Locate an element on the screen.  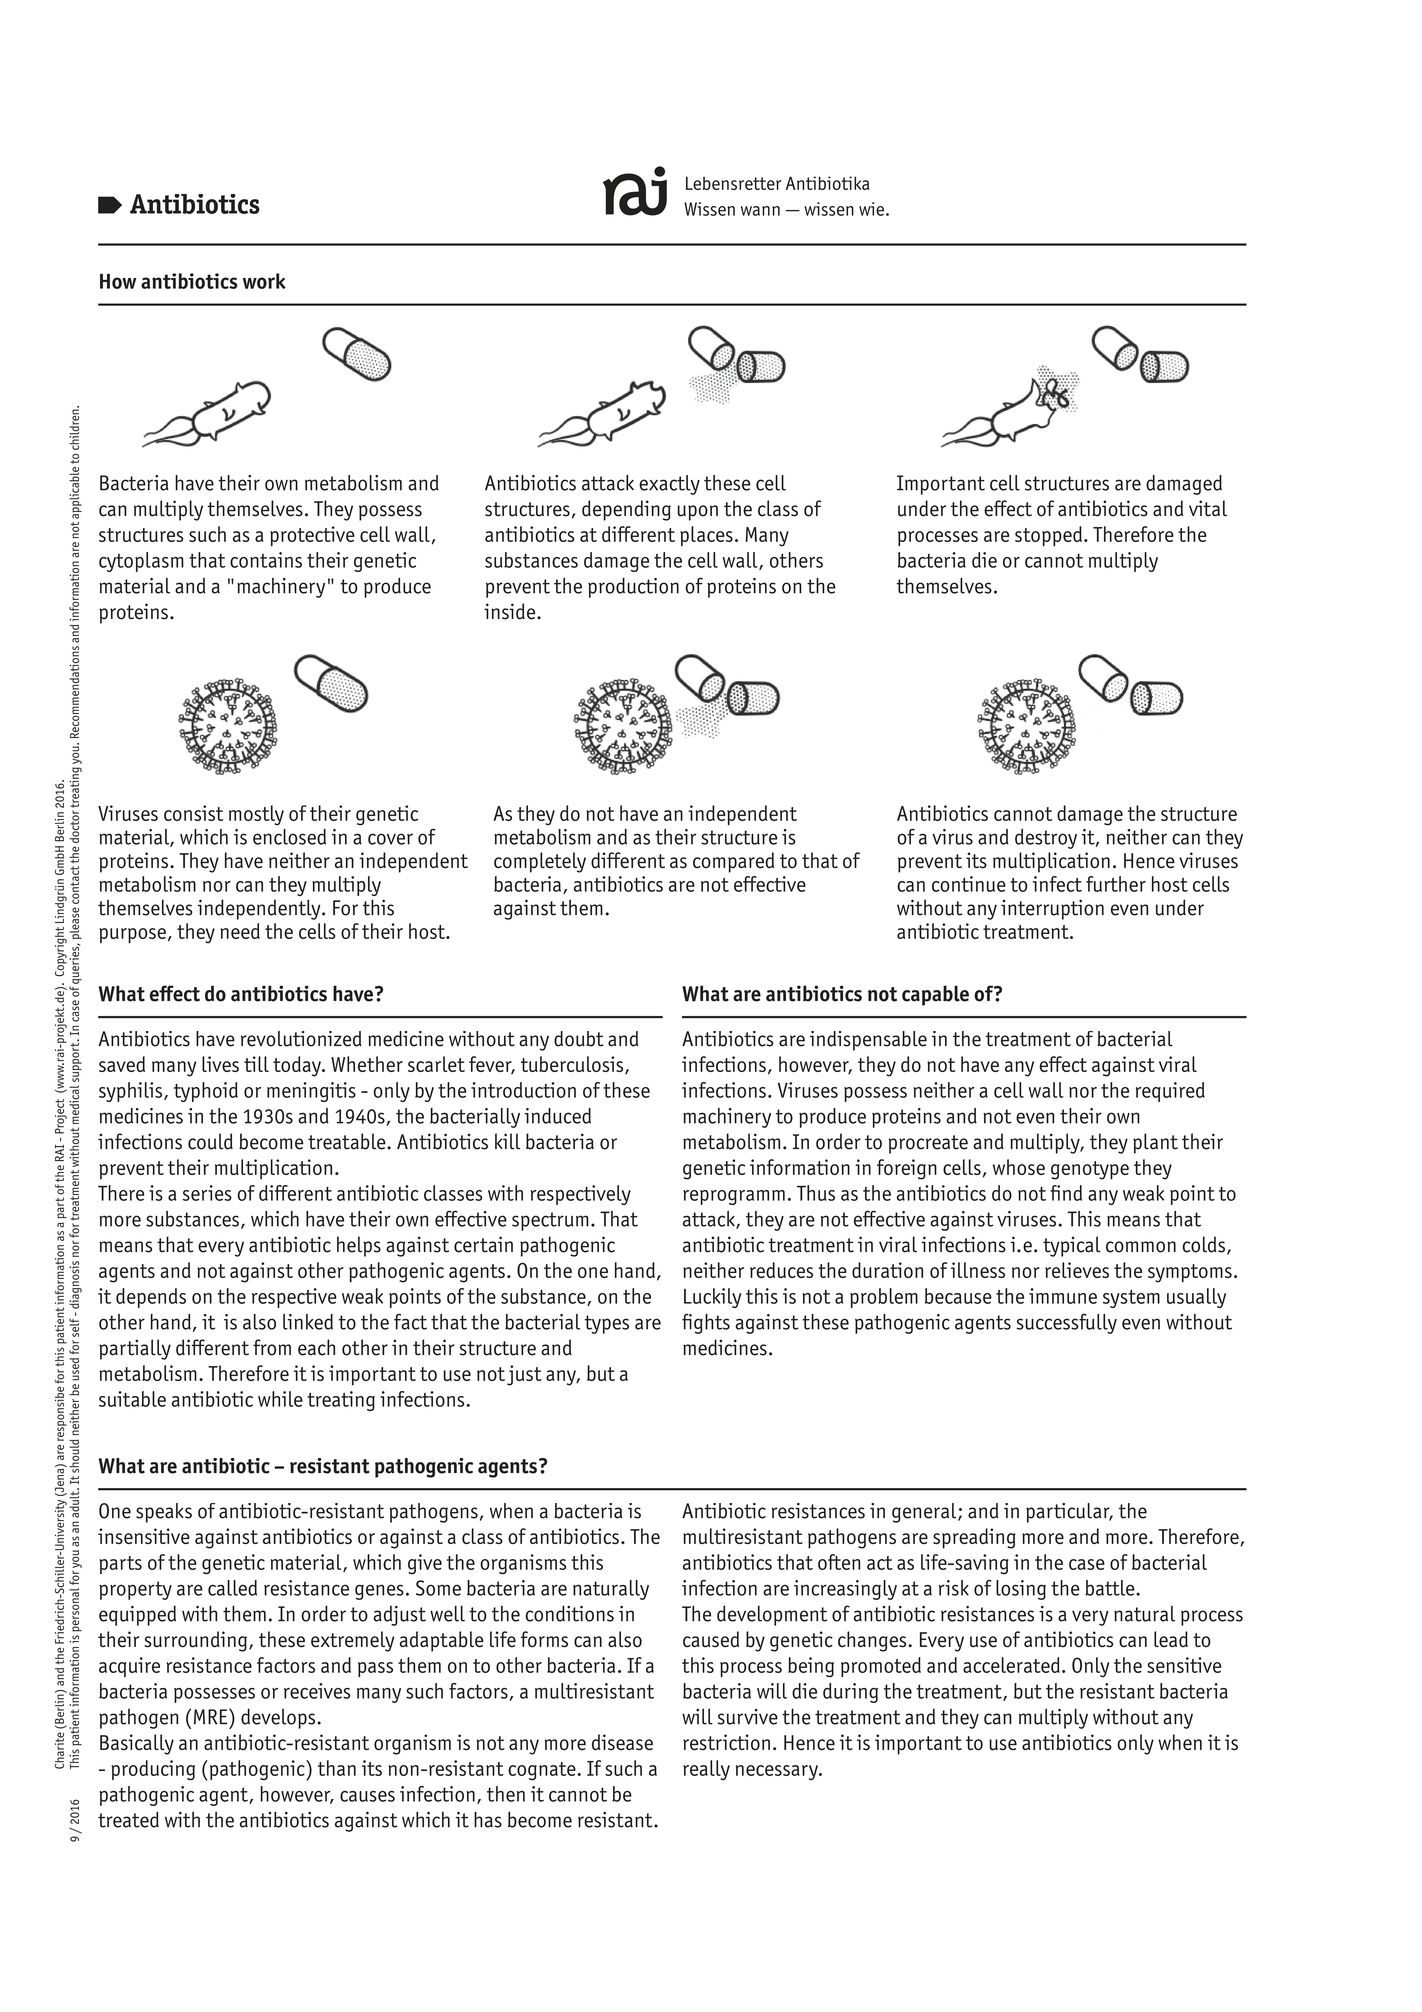
wann is located at coordinates (760, 211).
